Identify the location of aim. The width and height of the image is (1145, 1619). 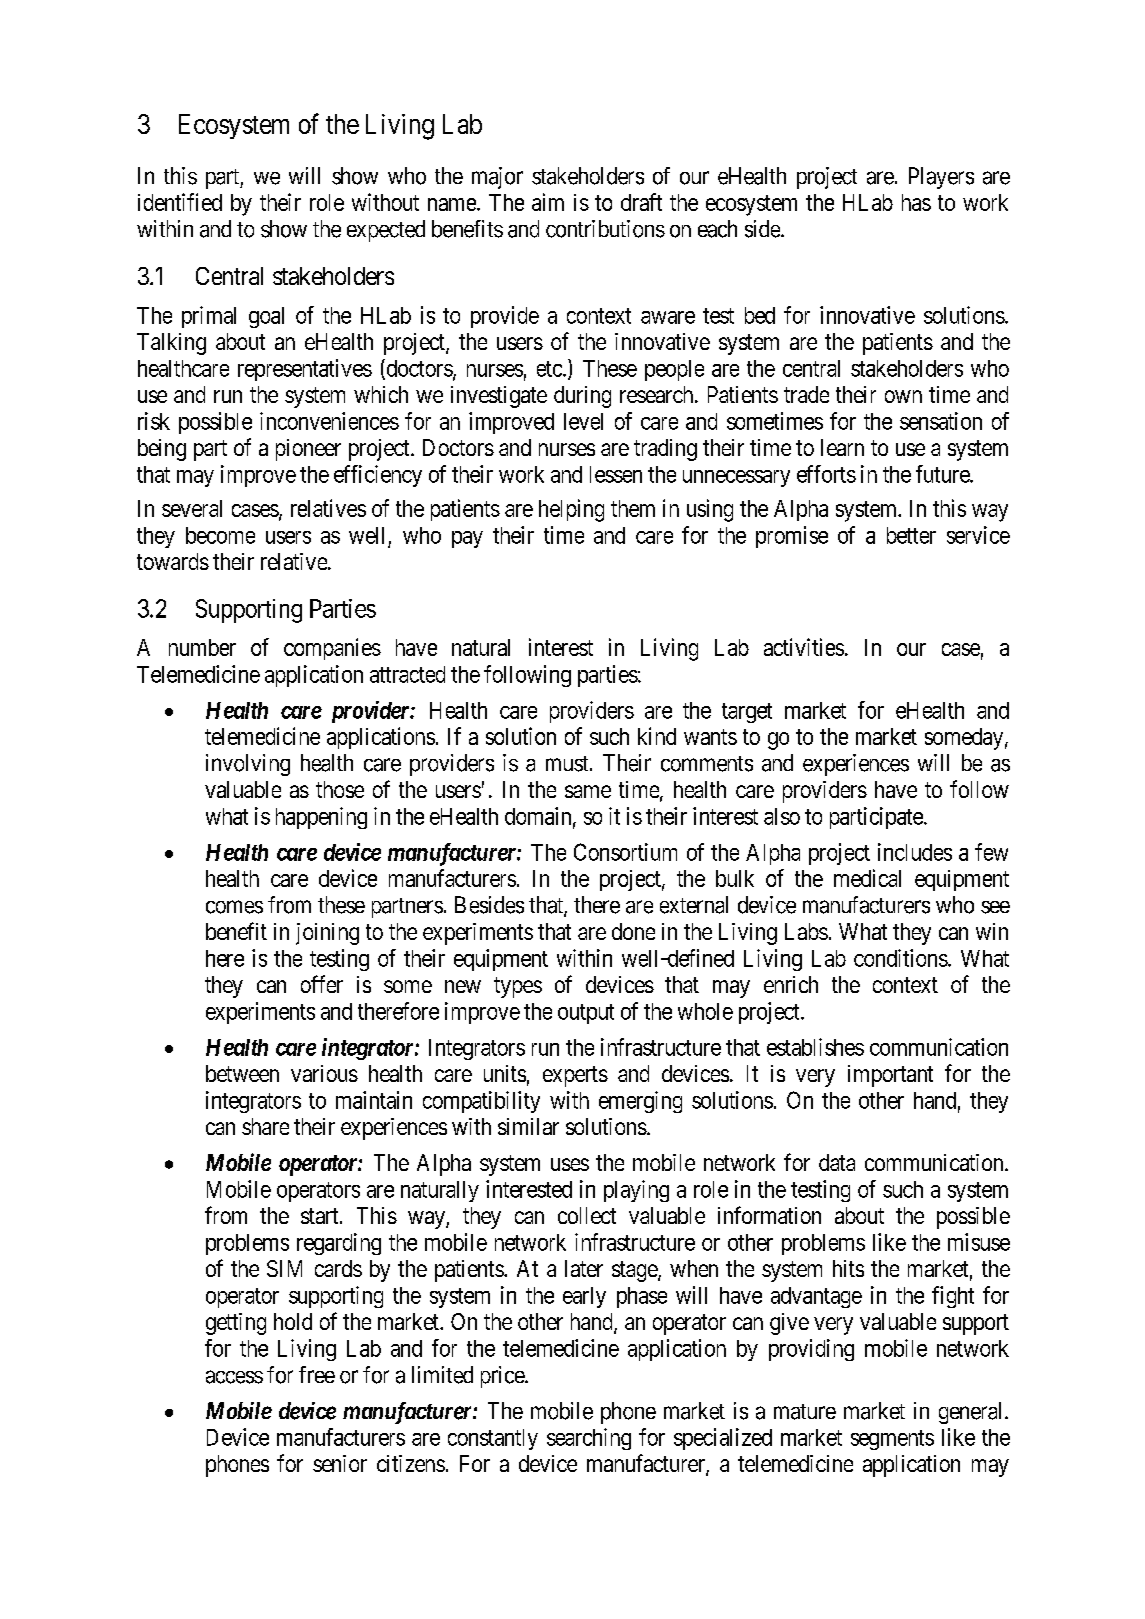
(548, 202).
